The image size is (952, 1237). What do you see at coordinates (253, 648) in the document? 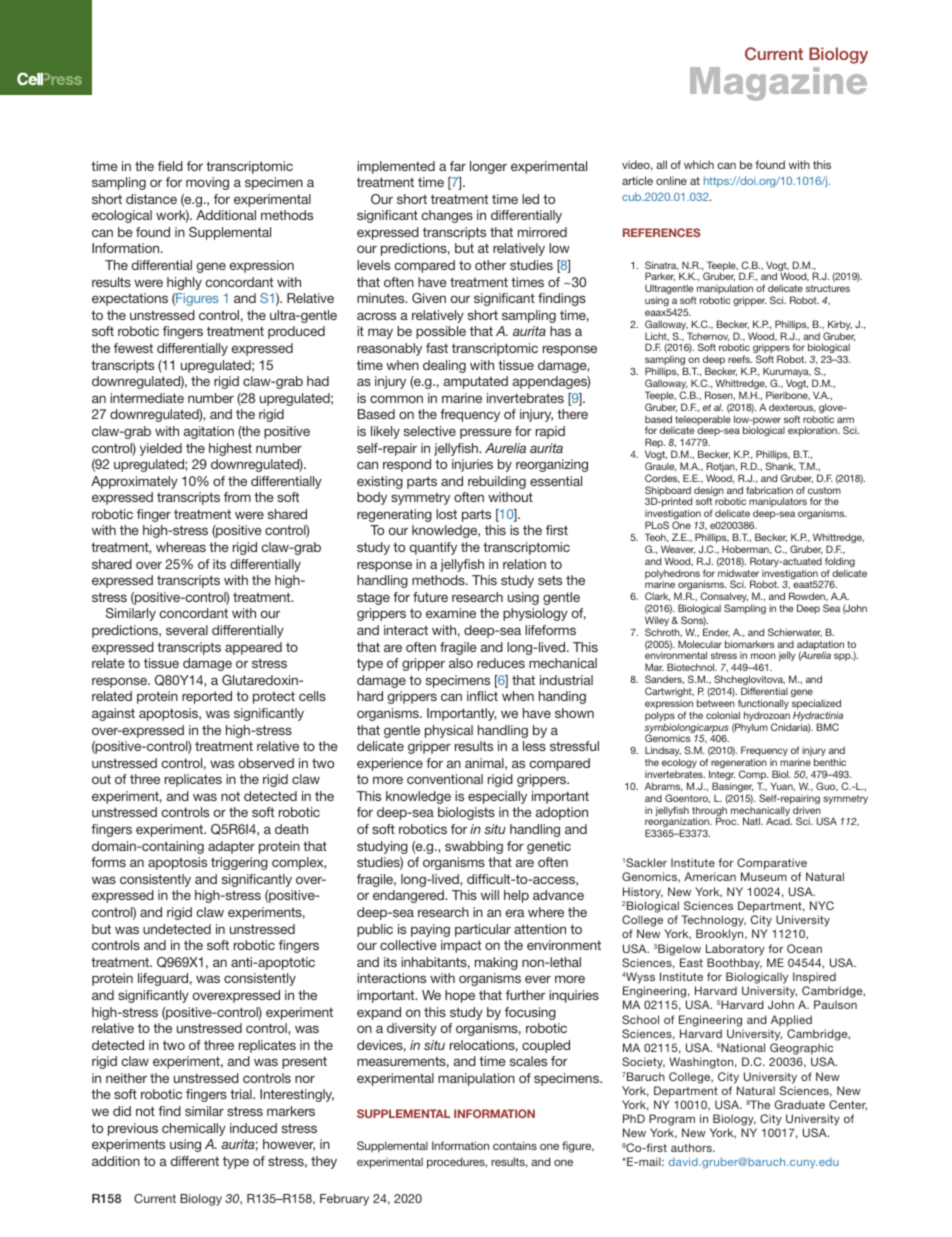
I see `appeared` at bounding box center [253, 648].
